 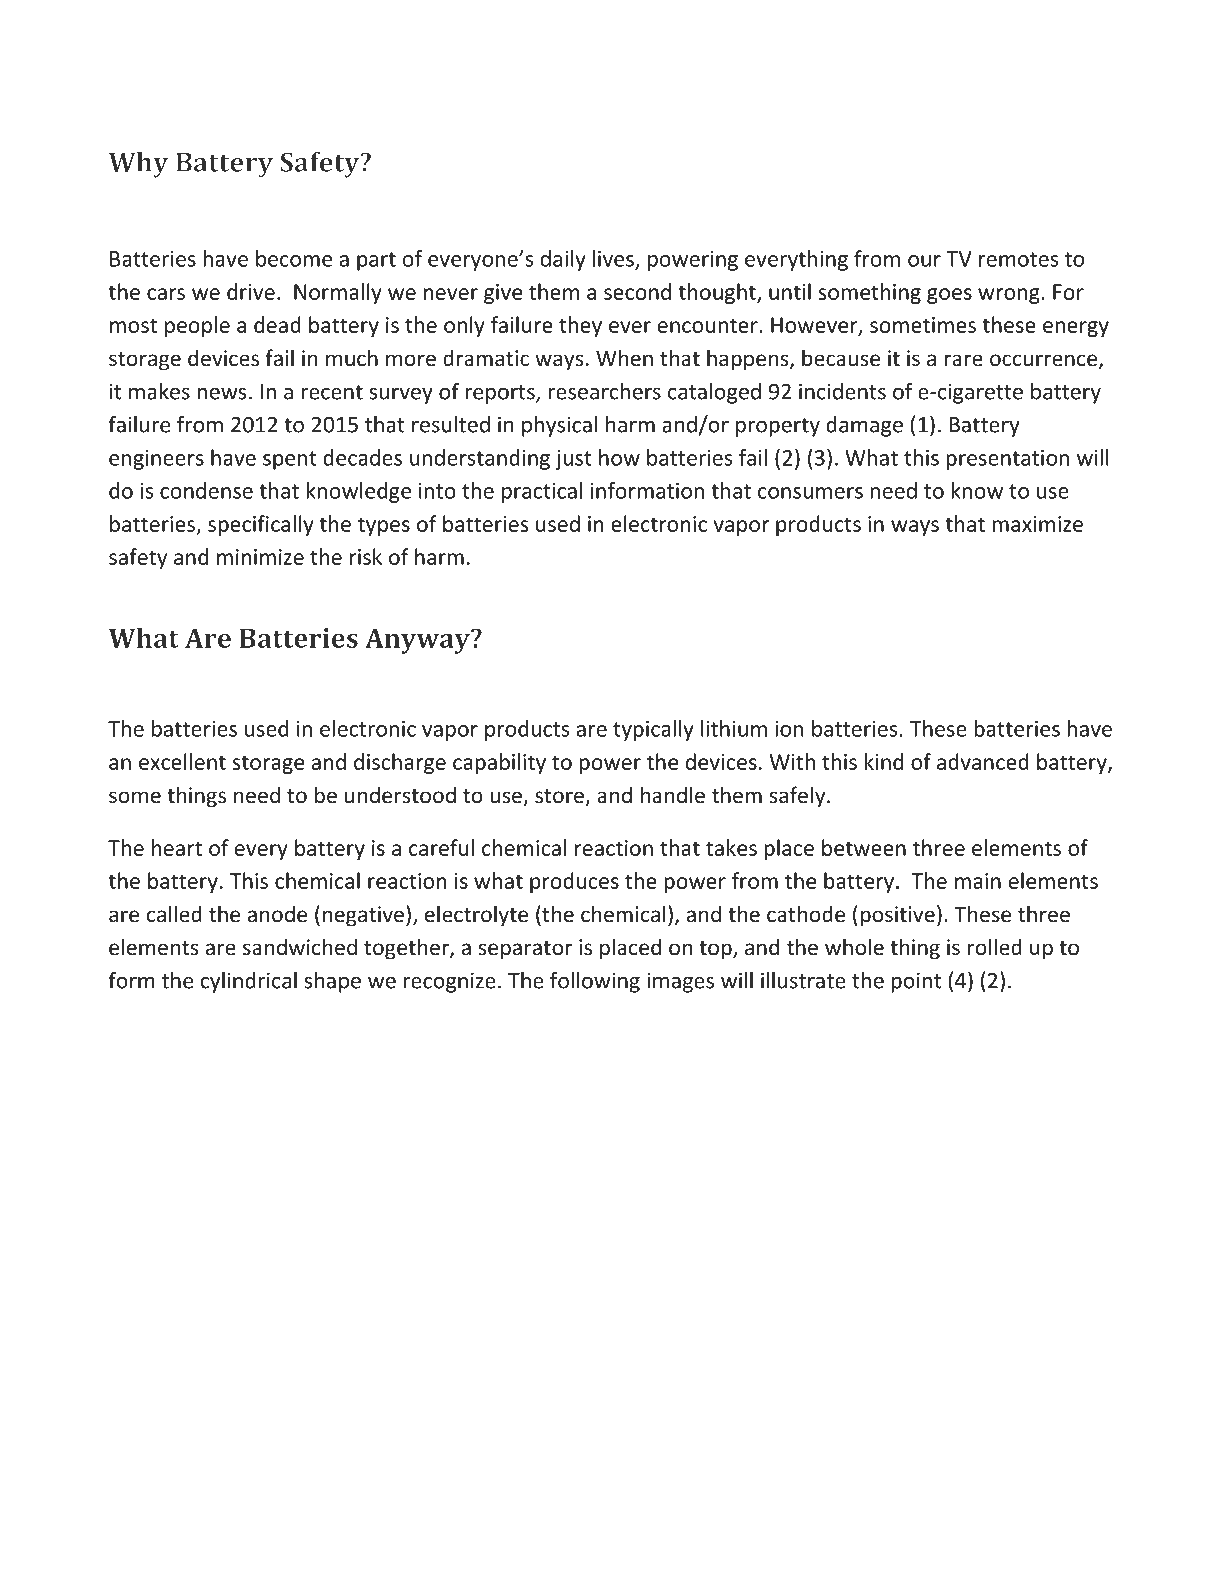 I want to click on following, so click(x=595, y=982).
